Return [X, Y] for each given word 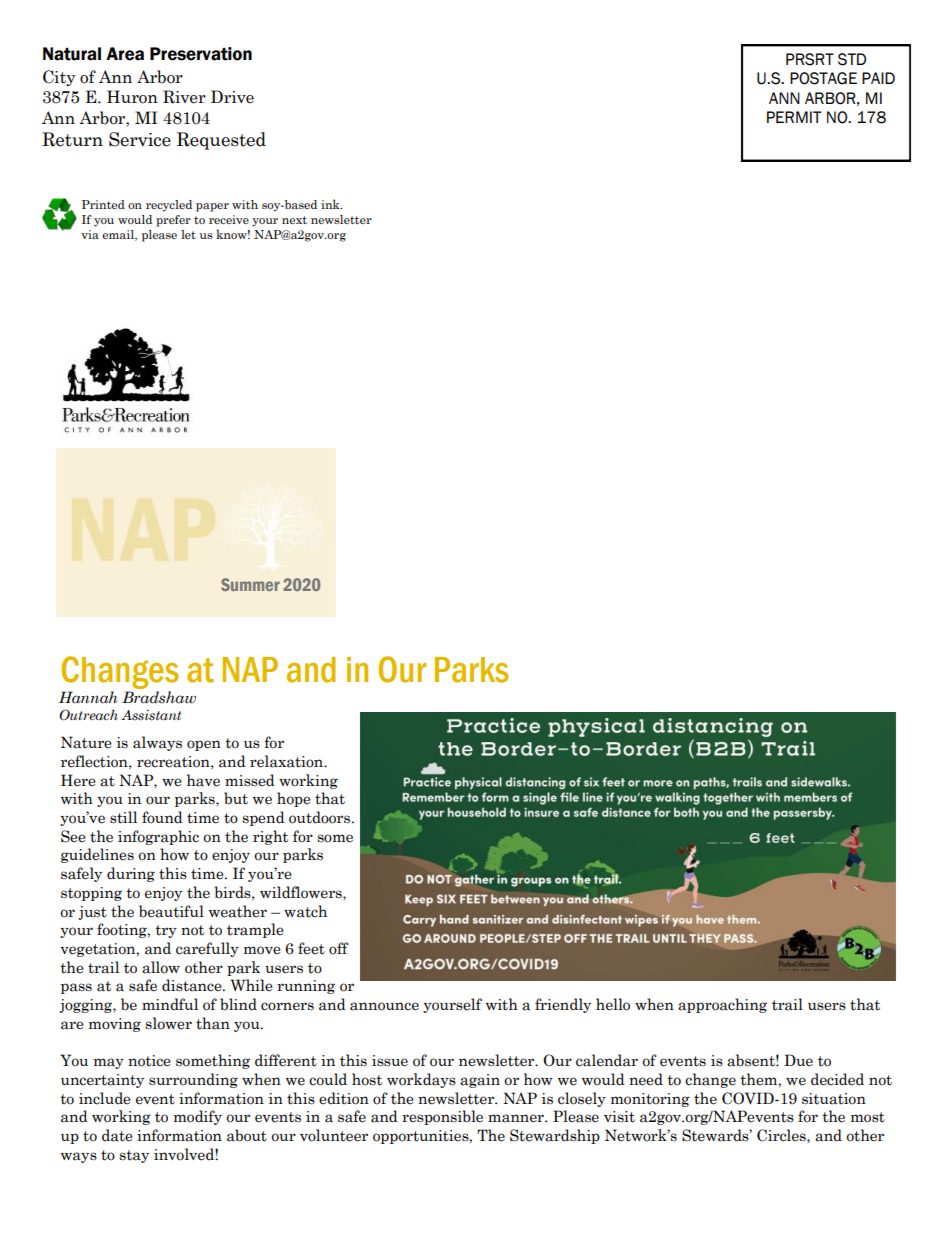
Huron [132, 97]
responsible [442, 1117]
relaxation [288, 761]
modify [198, 1117]
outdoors [321, 817]
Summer [250, 584]
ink [331, 204]
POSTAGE [823, 78]
